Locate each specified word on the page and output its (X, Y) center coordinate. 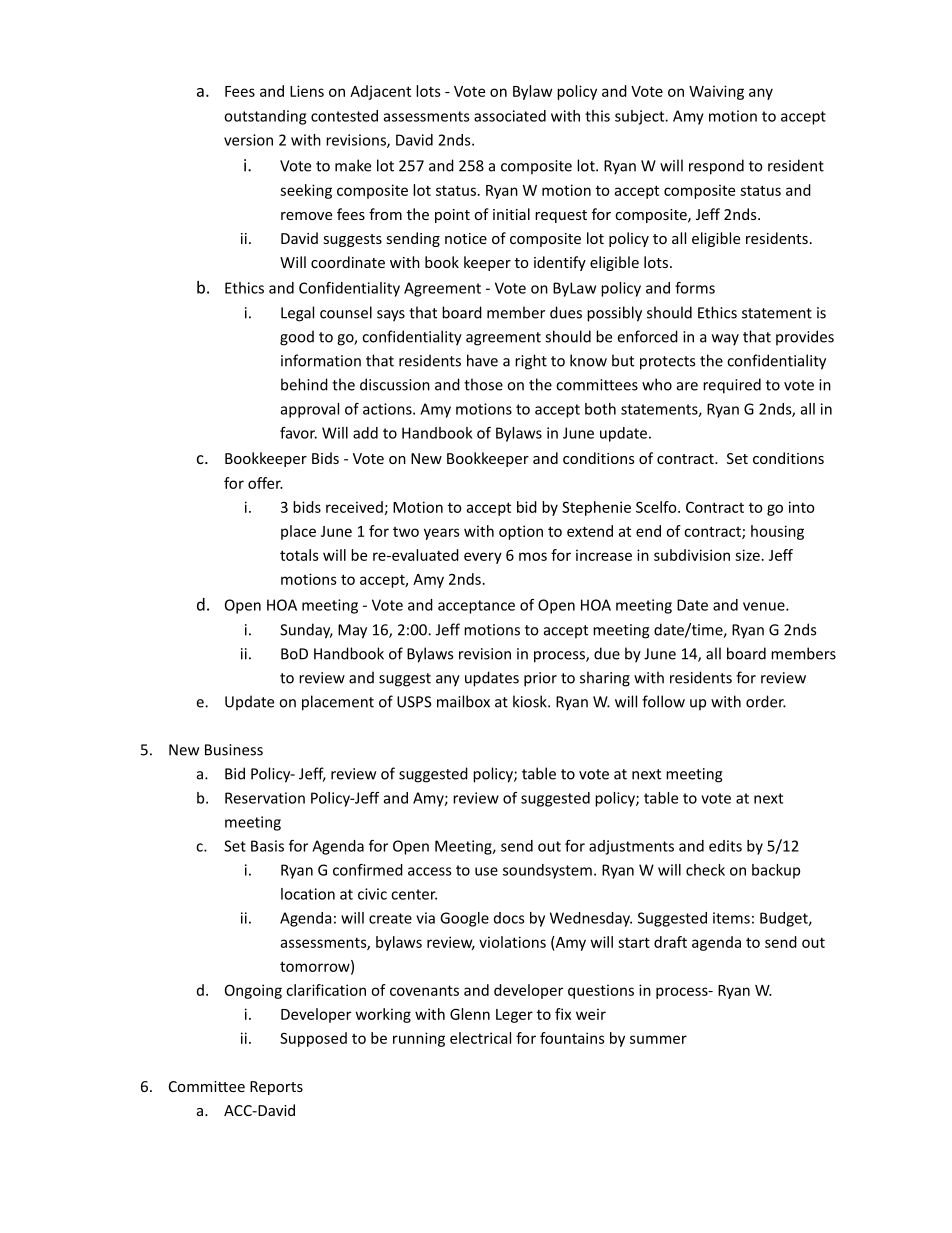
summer (658, 1039)
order (766, 701)
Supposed (313, 1039)
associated (510, 116)
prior (540, 679)
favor (298, 433)
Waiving (716, 92)
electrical (480, 1038)
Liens (307, 91)
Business (234, 750)
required (732, 386)
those (483, 384)
